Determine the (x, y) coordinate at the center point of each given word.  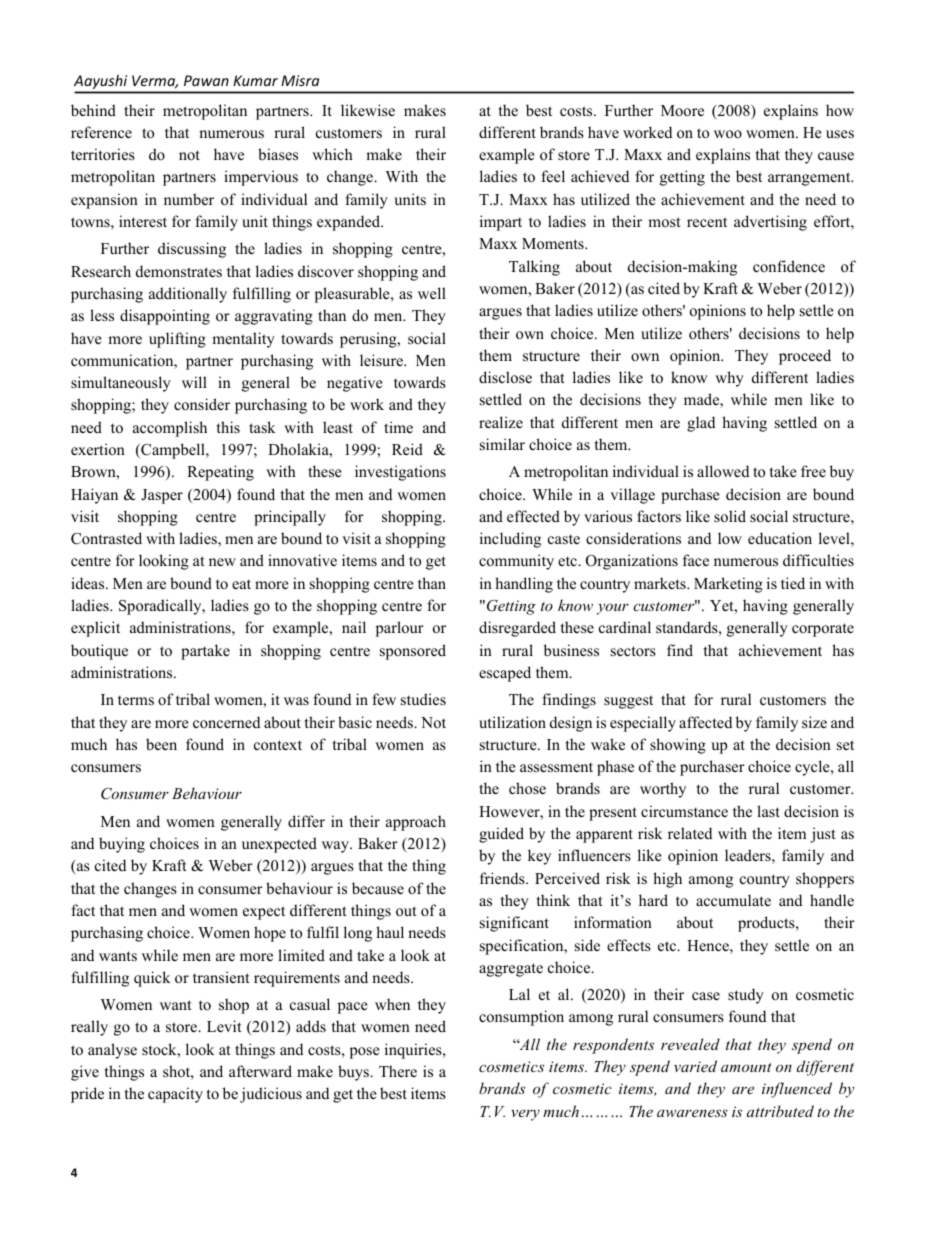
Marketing (728, 585)
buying (122, 845)
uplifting (177, 340)
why (729, 379)
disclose (505, 377)
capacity (175, 1095)
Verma (155, 82)
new (222, 562)
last (768, 811)
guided (501, 835)
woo (728, 134)
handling (524, 585)
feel (553, 176)
